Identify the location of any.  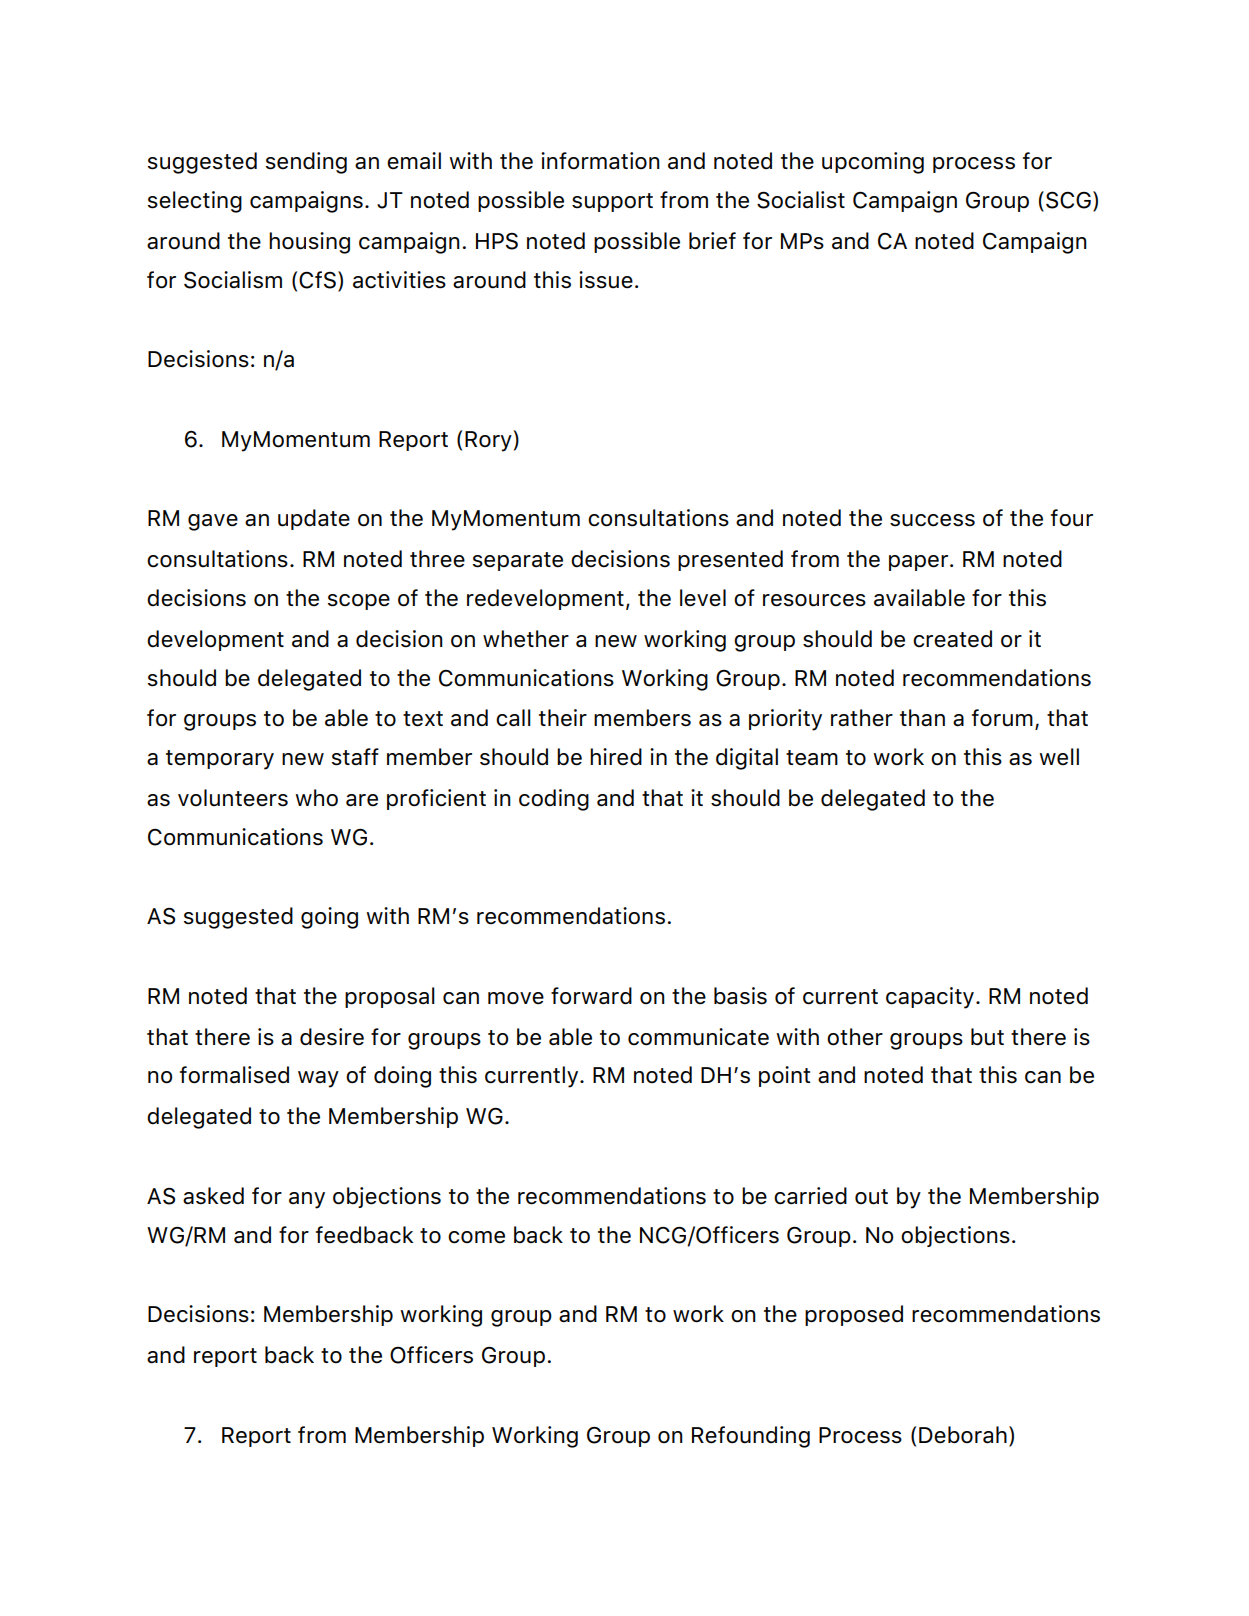
(307, 1200).
